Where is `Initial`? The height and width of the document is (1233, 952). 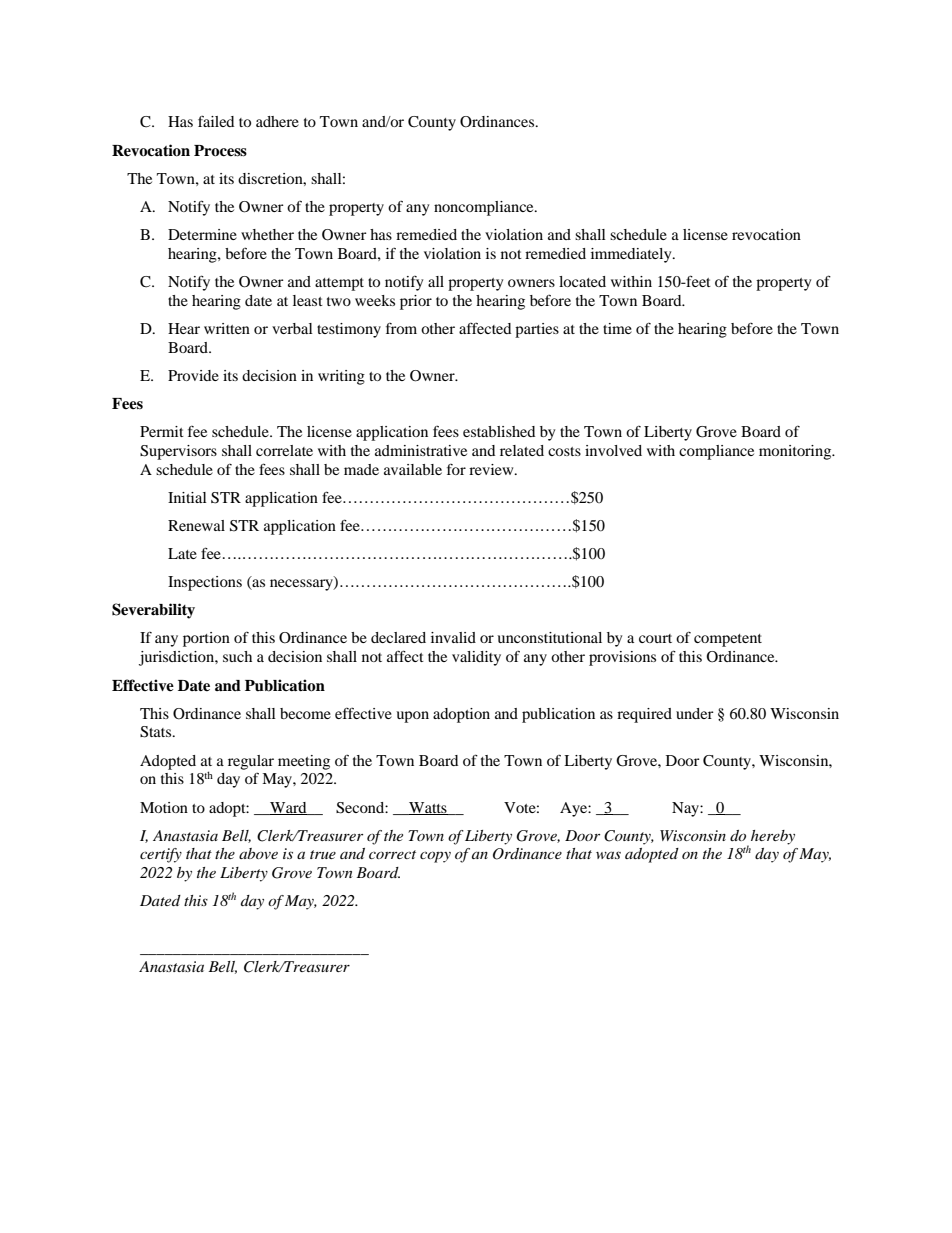 Initial is located at coordinates (187, 497).
